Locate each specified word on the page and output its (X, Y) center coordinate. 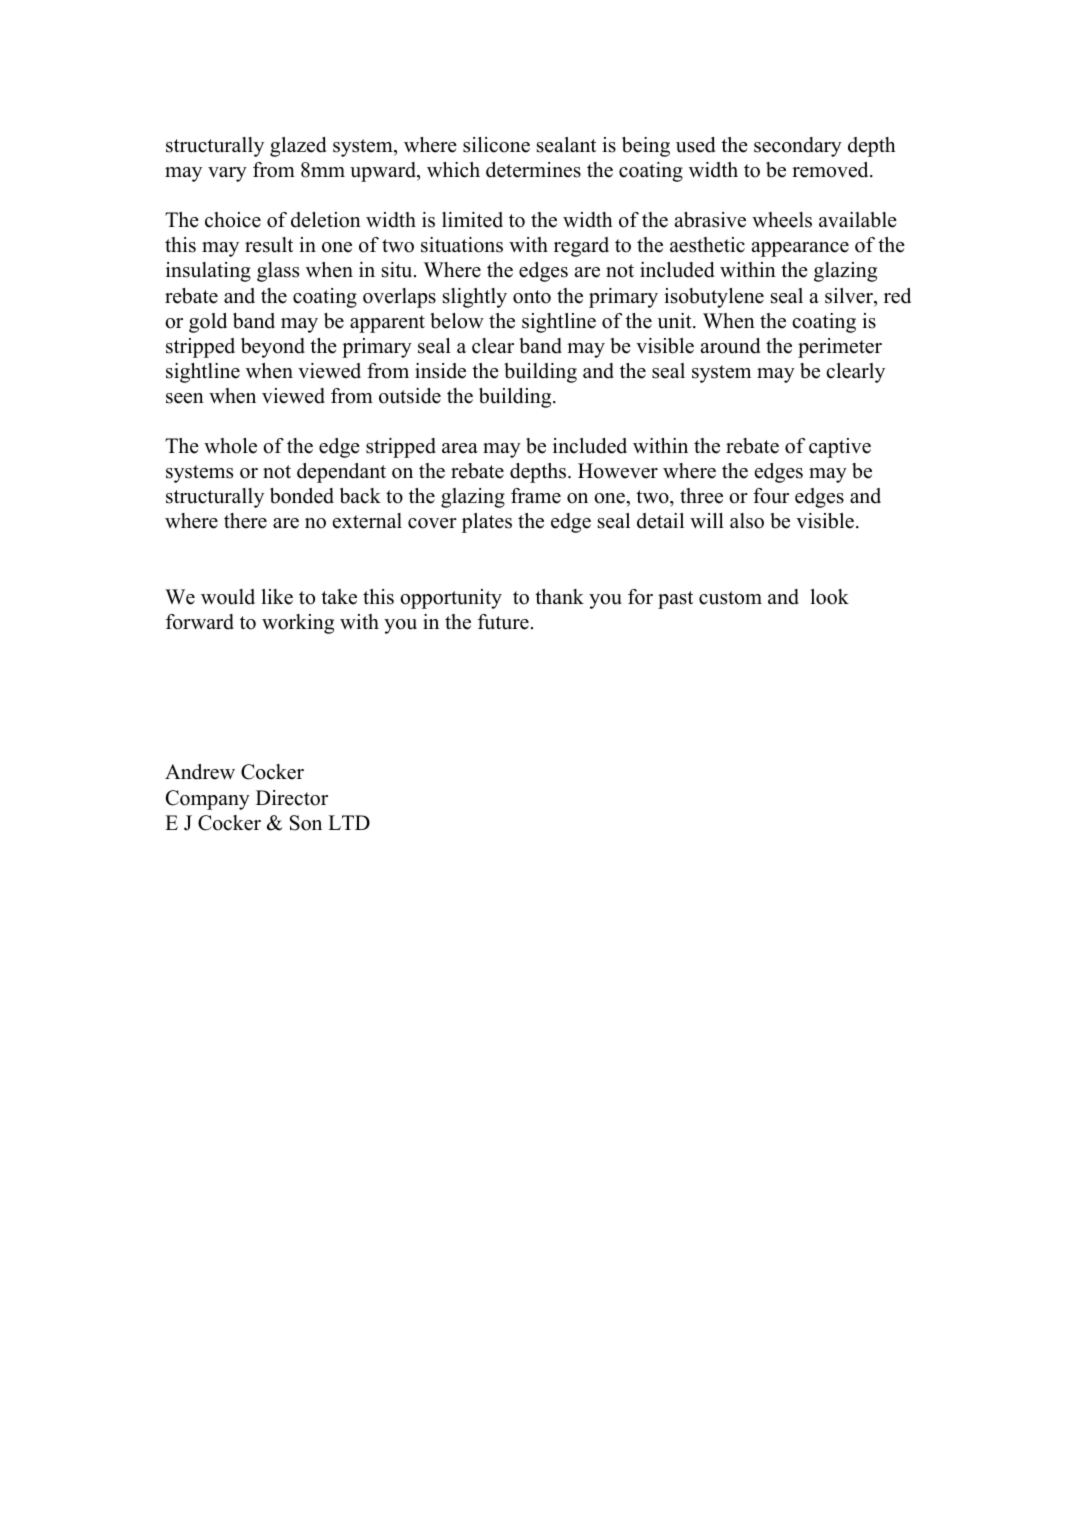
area (460, 448)
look (830, 597)
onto (532, 297)
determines (533, 170)
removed (831, 170)
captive (840, 448)
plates (487, 523)
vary (227, 174)
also (747, 521)
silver (850, 296)
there (245, 521)
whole (230, 446)
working (298, 624)
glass (278, 272)
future (503, 622)
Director (292, 798)
